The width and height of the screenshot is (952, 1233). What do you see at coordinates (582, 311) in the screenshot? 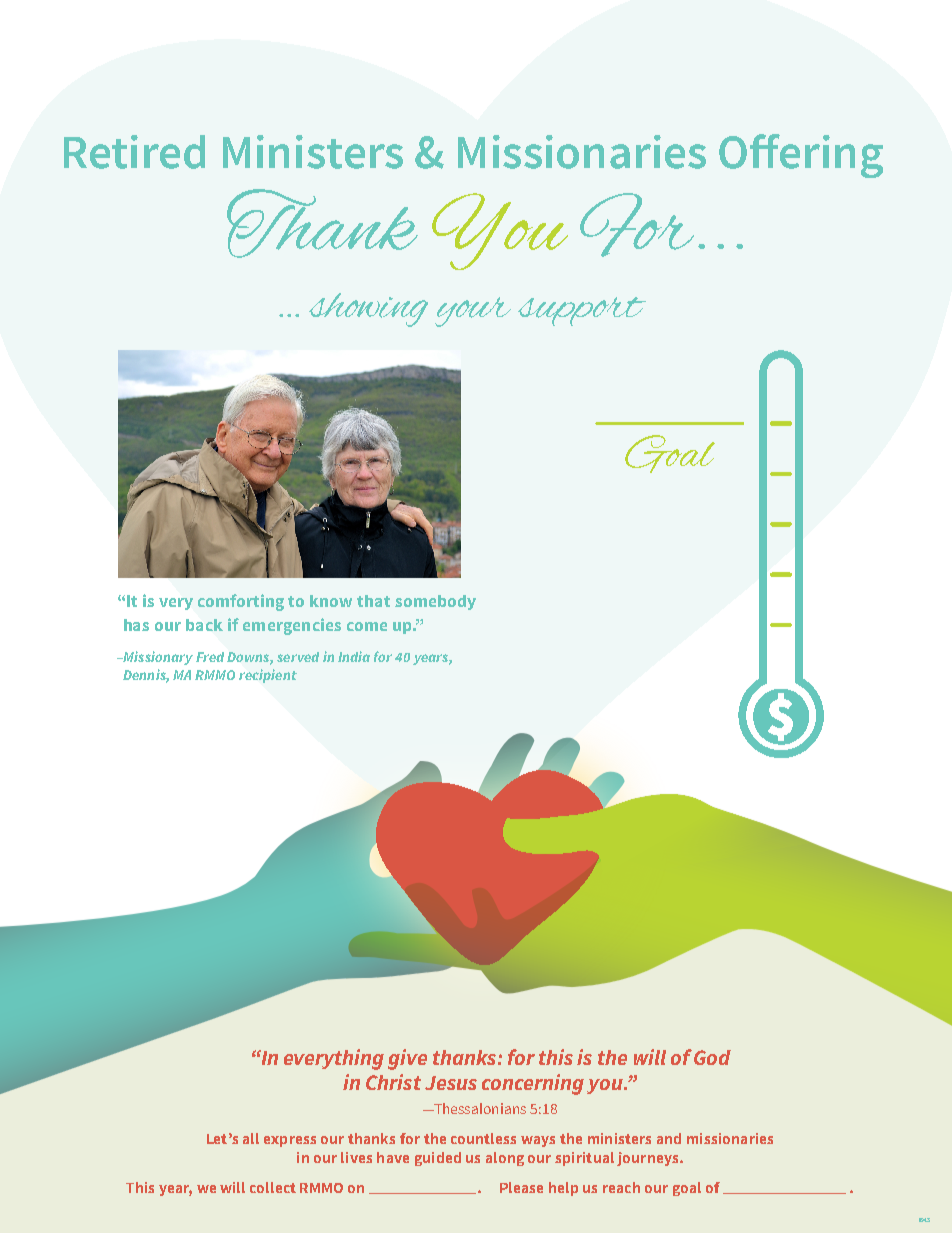
I see `support` at bounding box center [582, 311].
